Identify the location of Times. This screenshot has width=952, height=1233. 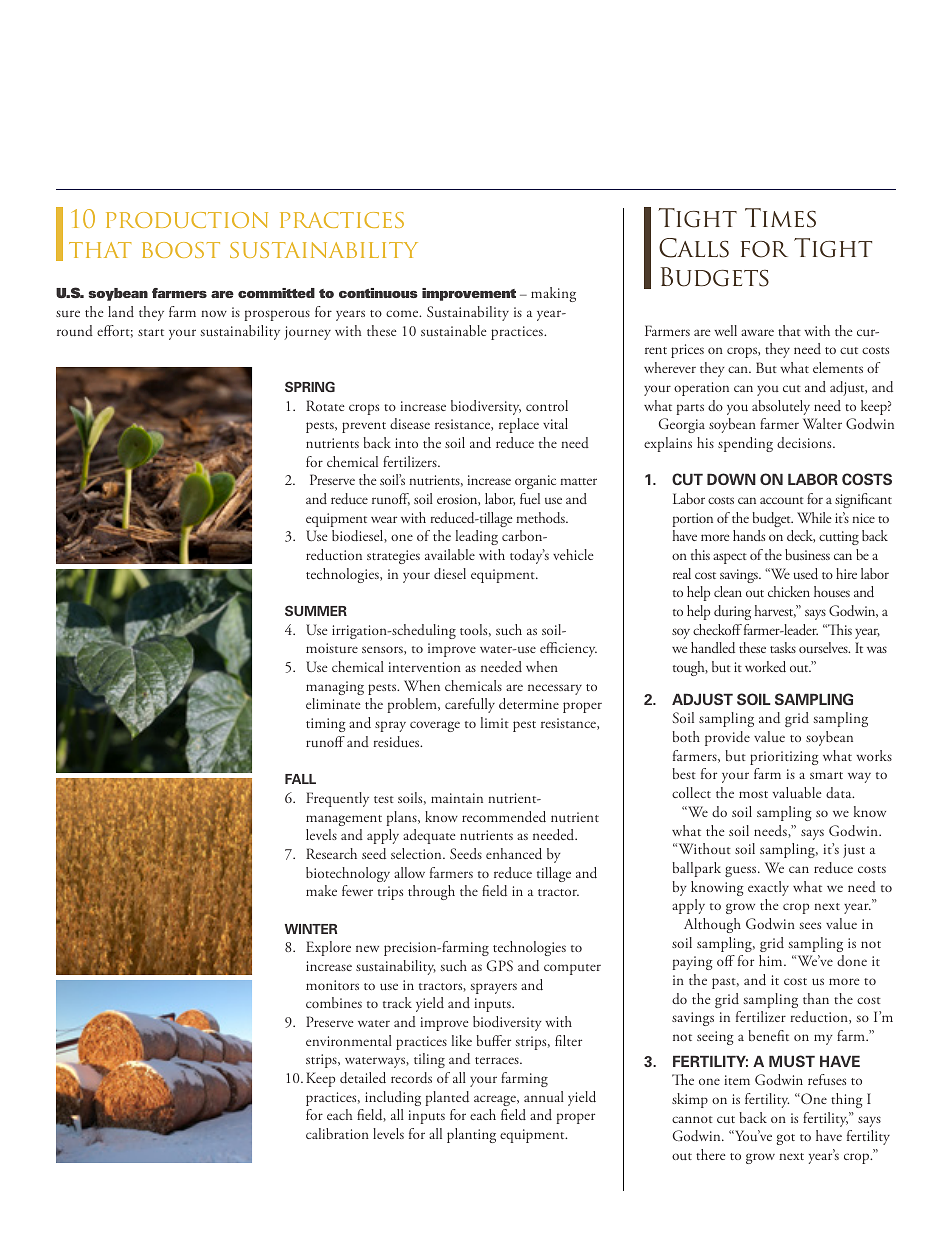
(780, 218).
